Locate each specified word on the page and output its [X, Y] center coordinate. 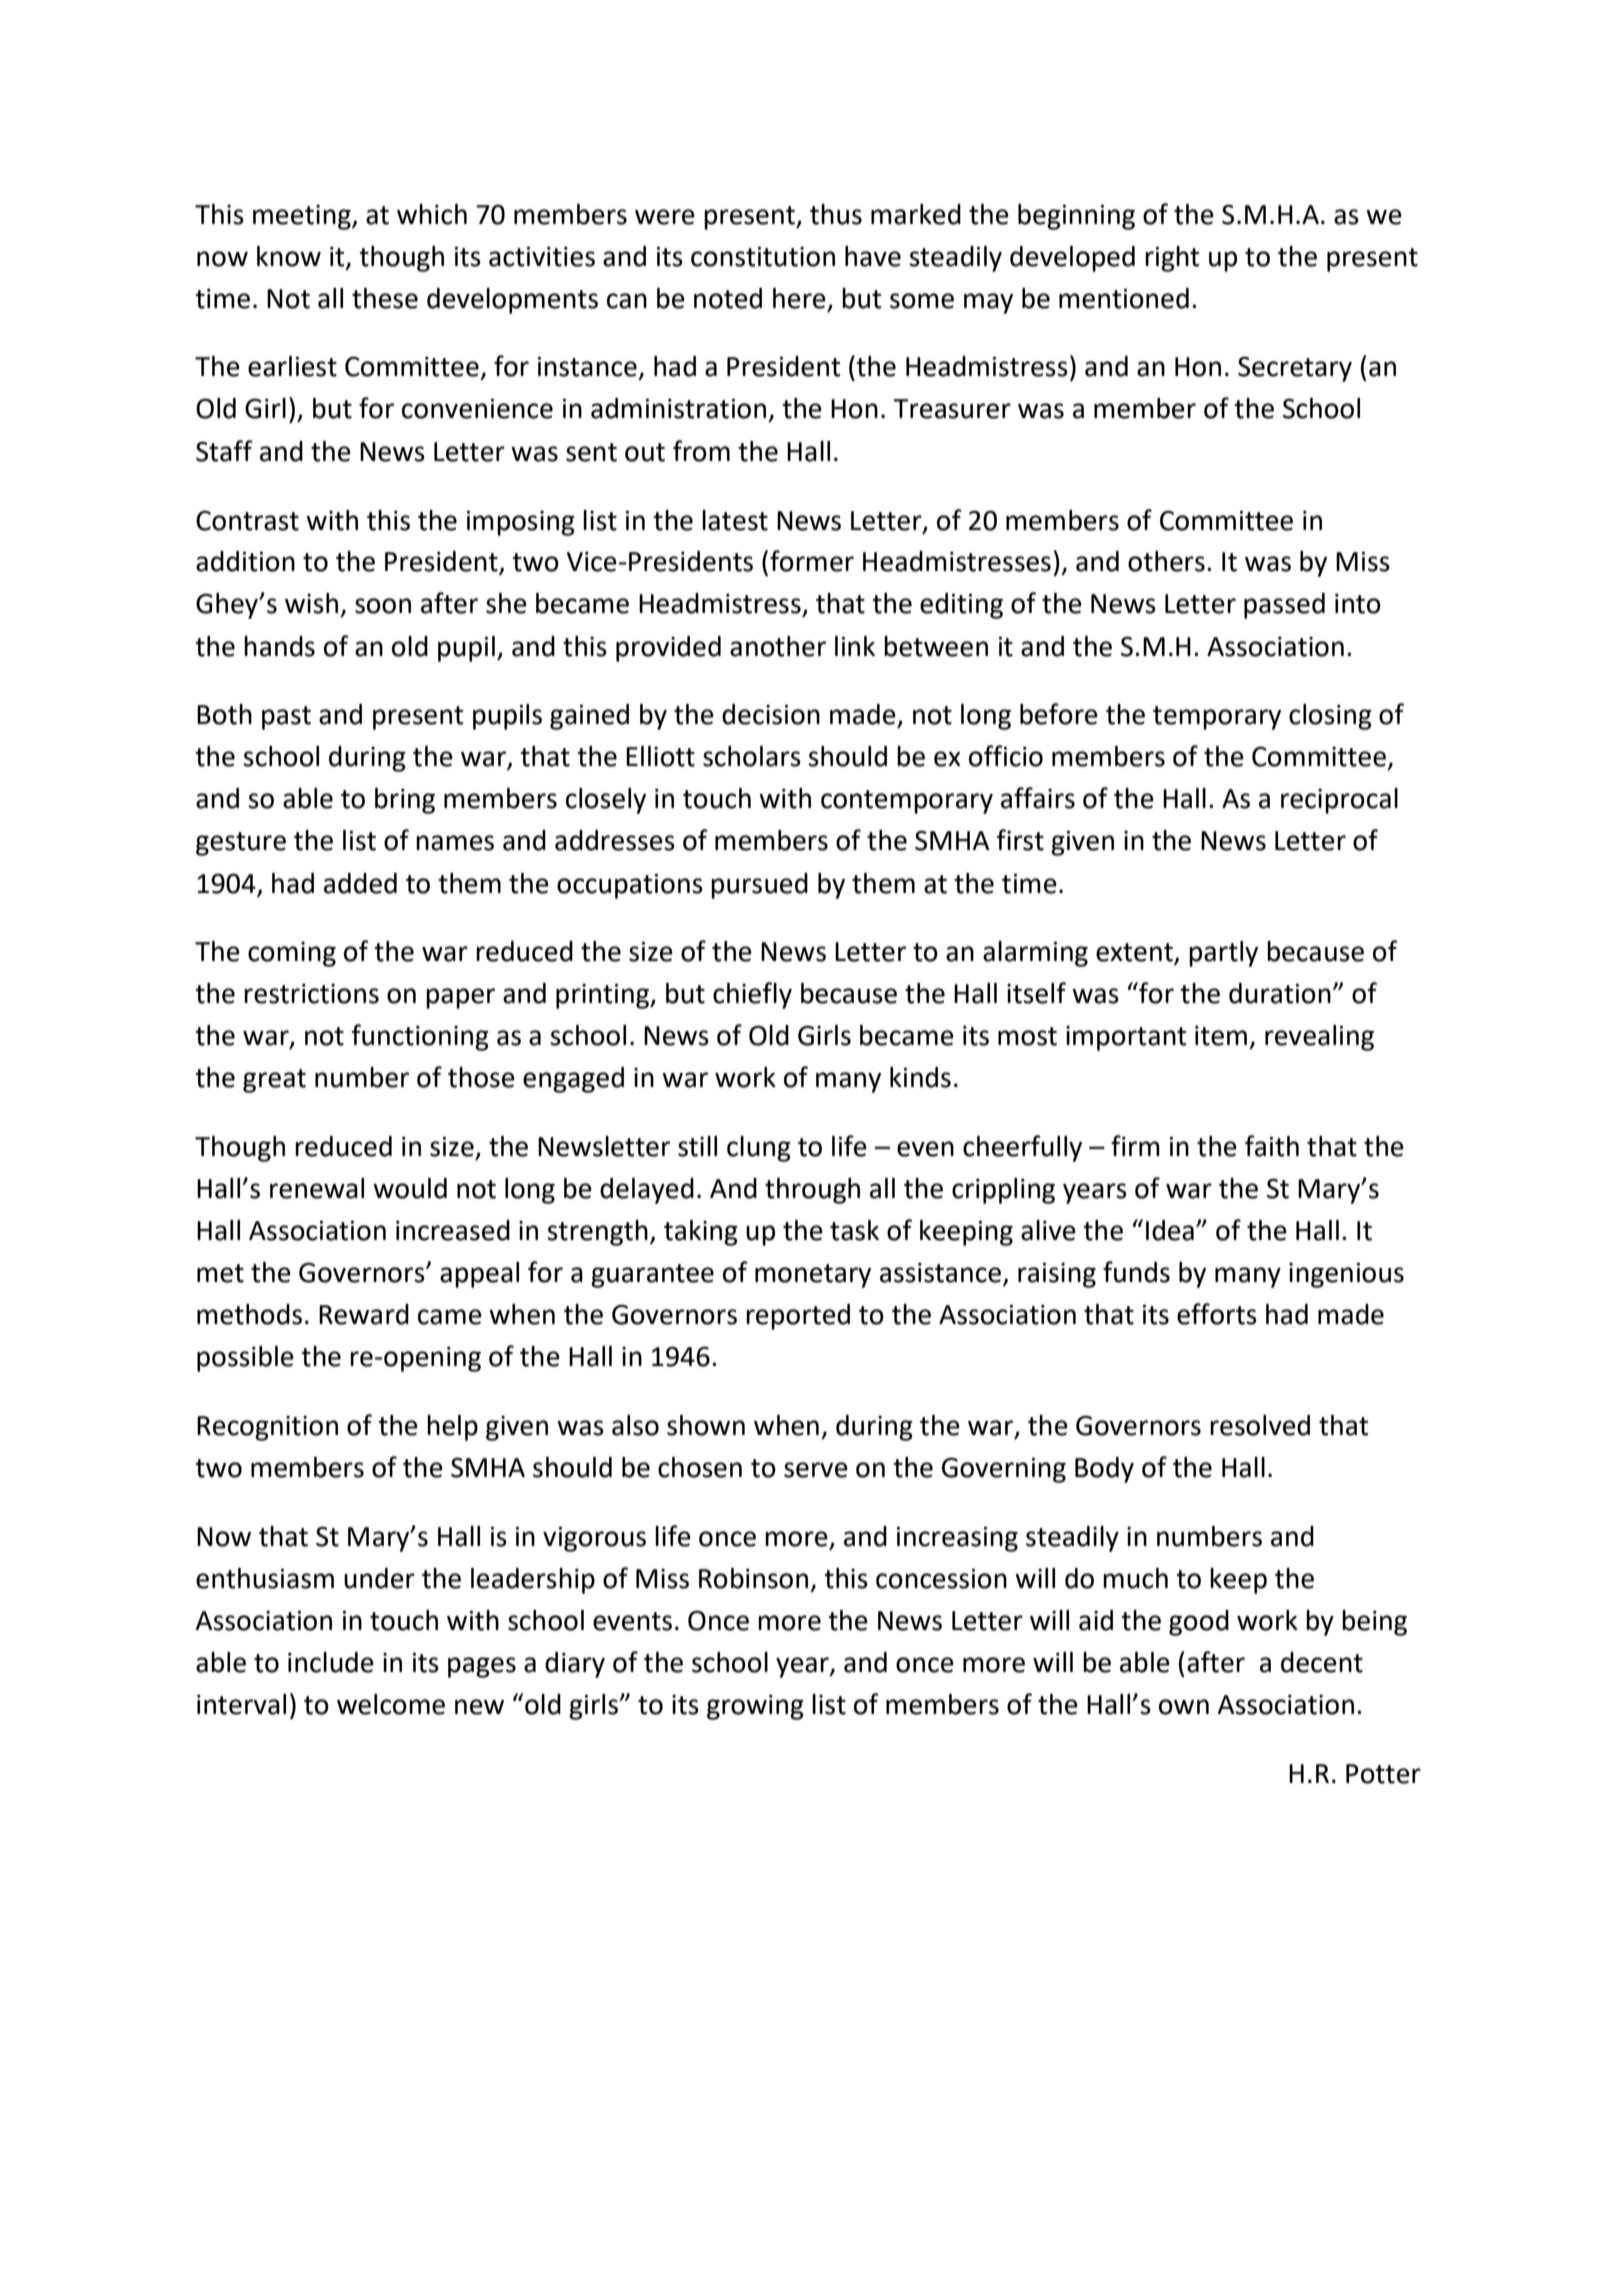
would [410, 1188]
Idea [1170, 1230]
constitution [763, 256]
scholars [752, 756]
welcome [391, 1704]
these [385, 298]
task [854, 1230]
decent [1322, 1662]
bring [405, 801]
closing [1330, 717]
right [1172, 259]
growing [755, 1707]
